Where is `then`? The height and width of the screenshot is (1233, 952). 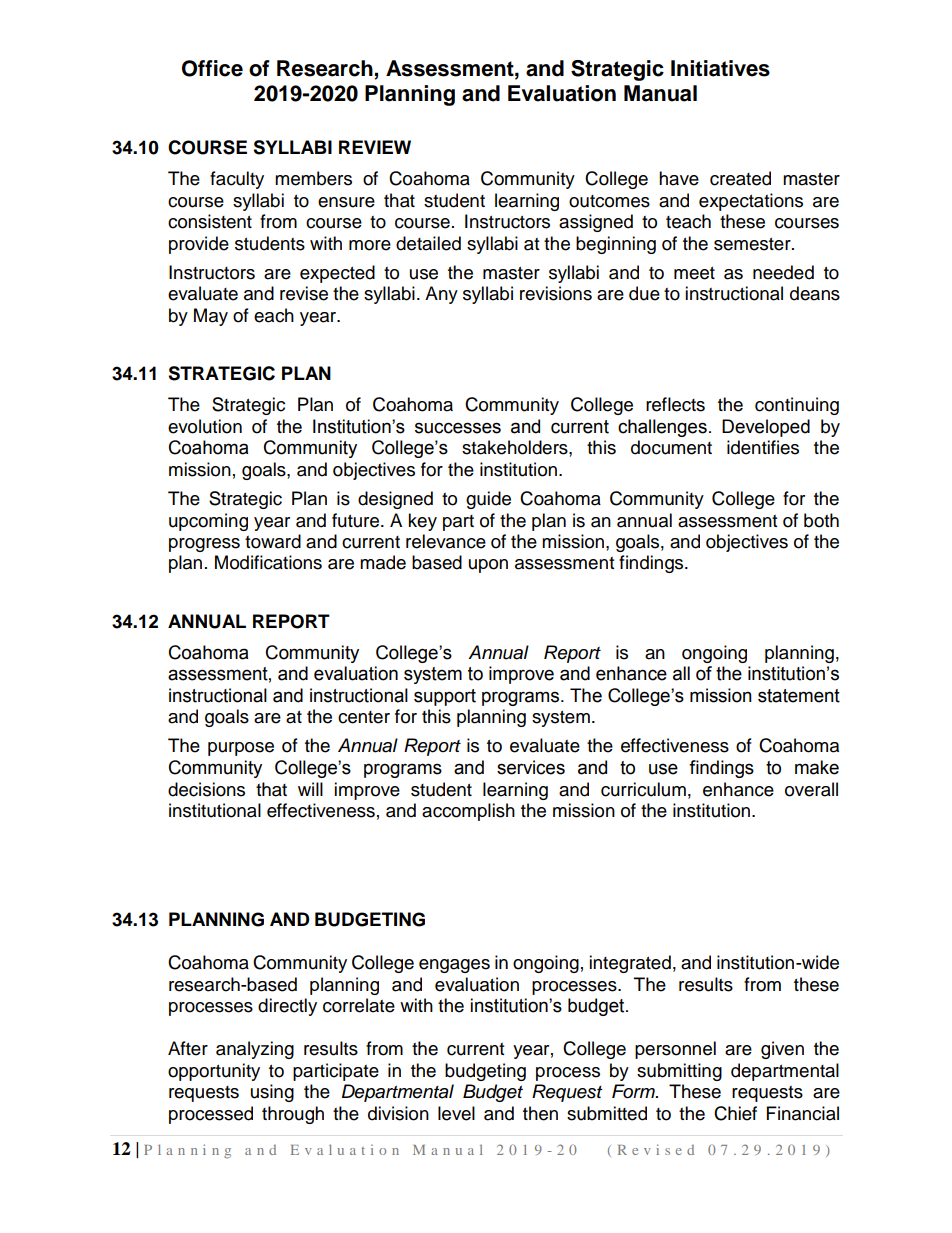 then is located at coordinates (540, 1113).
